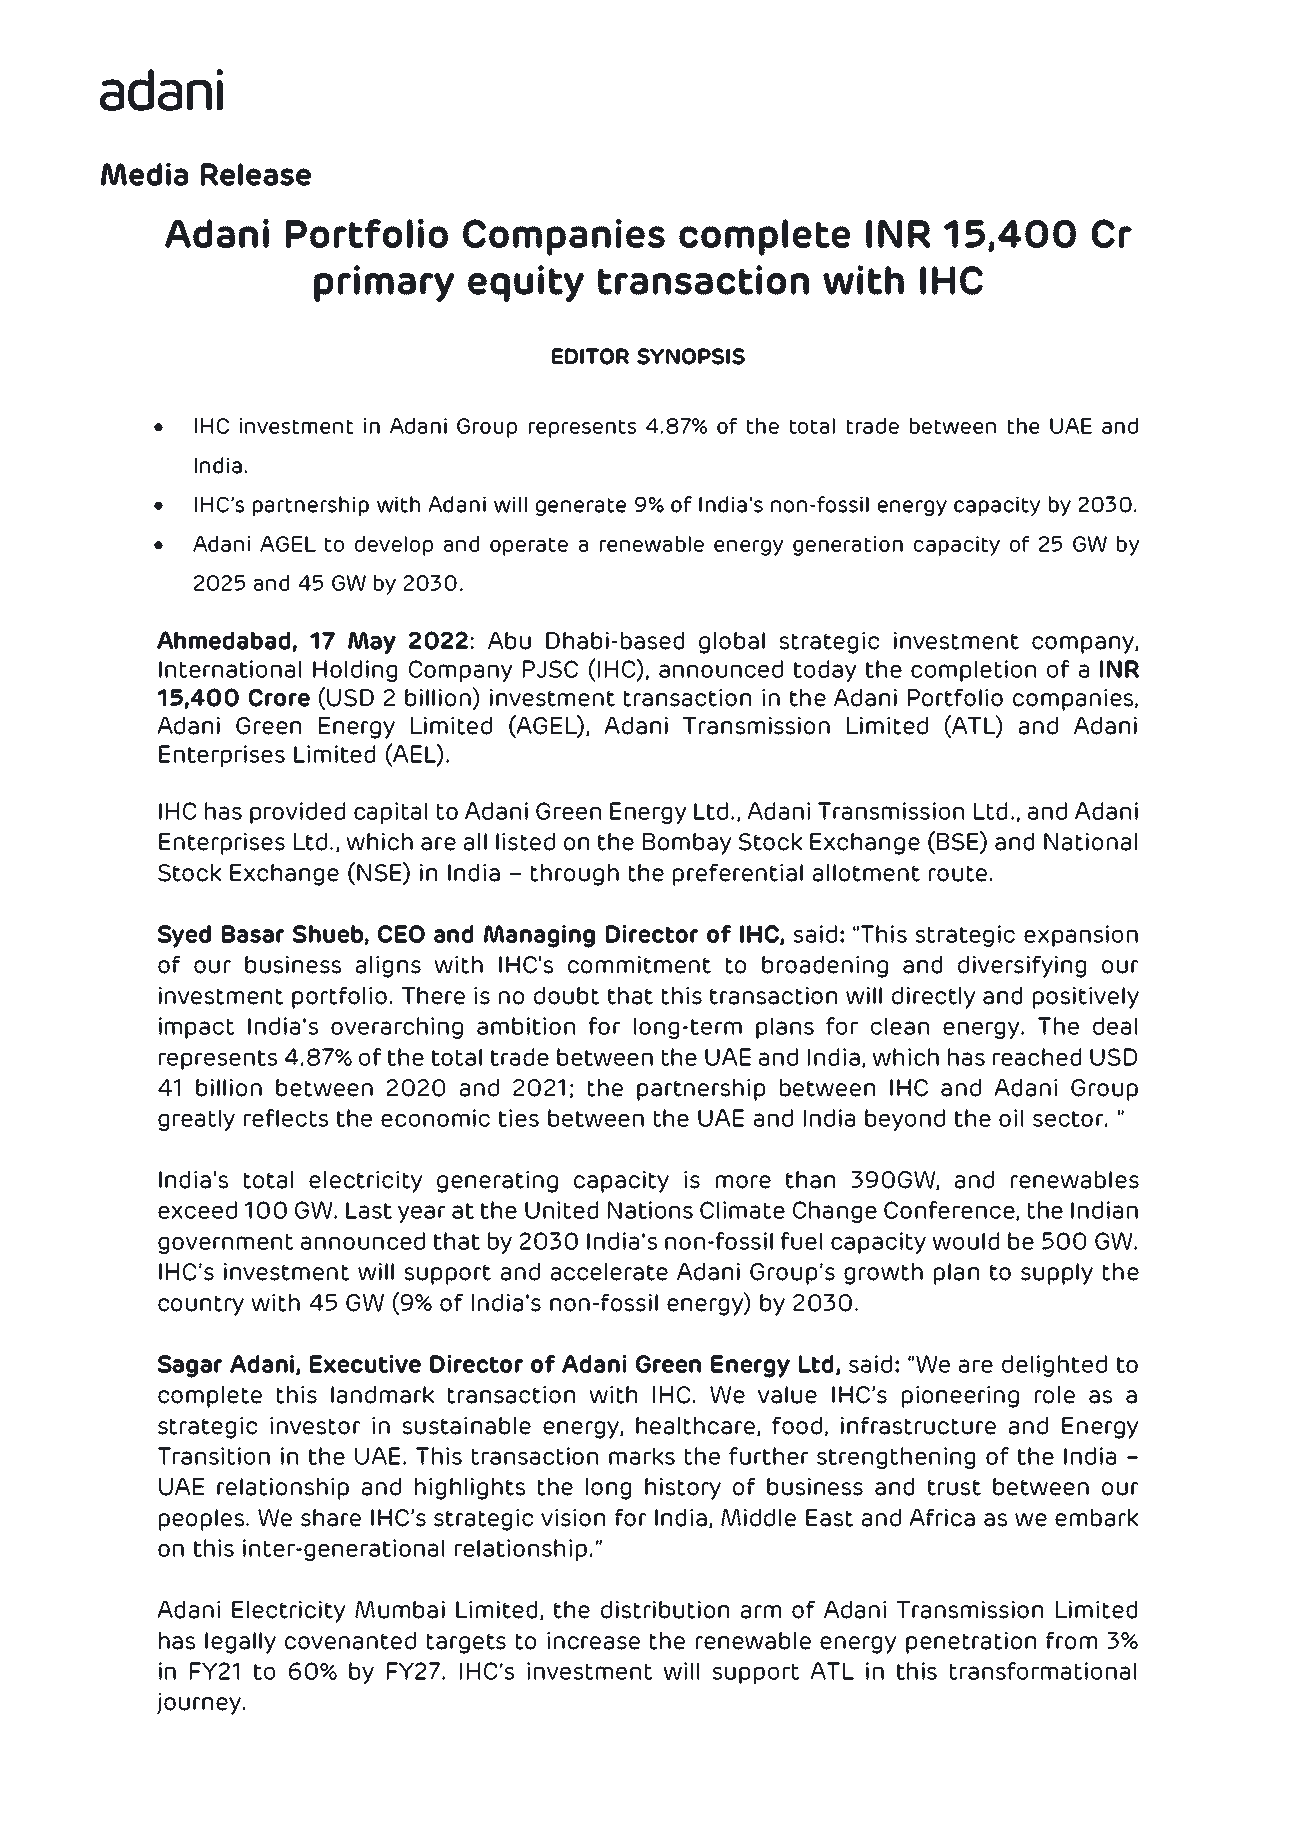  I want to click on penetration, so click(971, 1643).
